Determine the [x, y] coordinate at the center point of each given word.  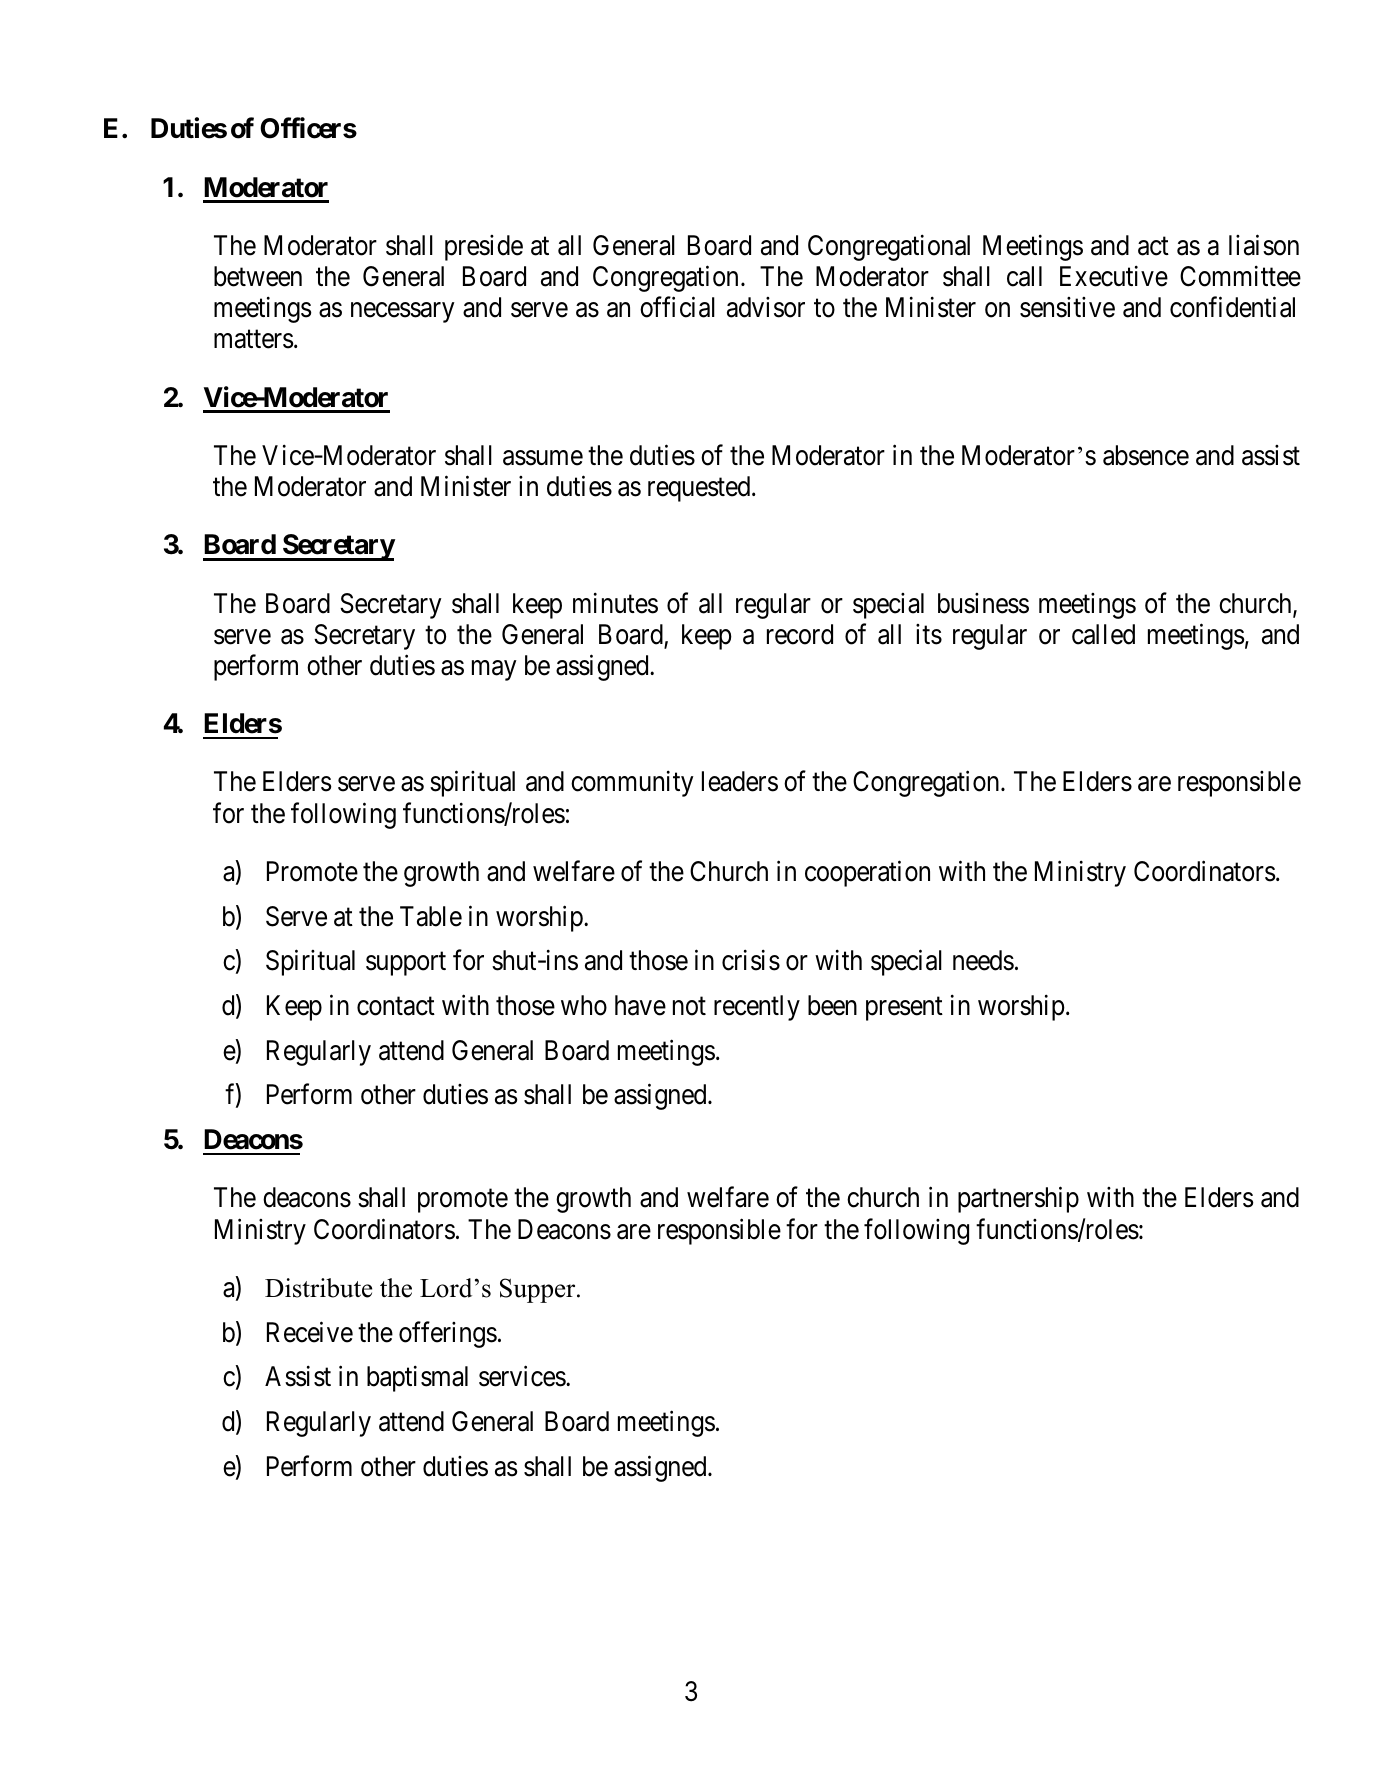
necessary [402, 313]
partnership [1018, 1200]
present [904, 1009]
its [929, 634]
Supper [539, 1290]
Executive [1114, 276]
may [494, 671]
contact [396, 1006]
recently [757, 1008]
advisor [766, 307]
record [800, 634]
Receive [310, 1332]
